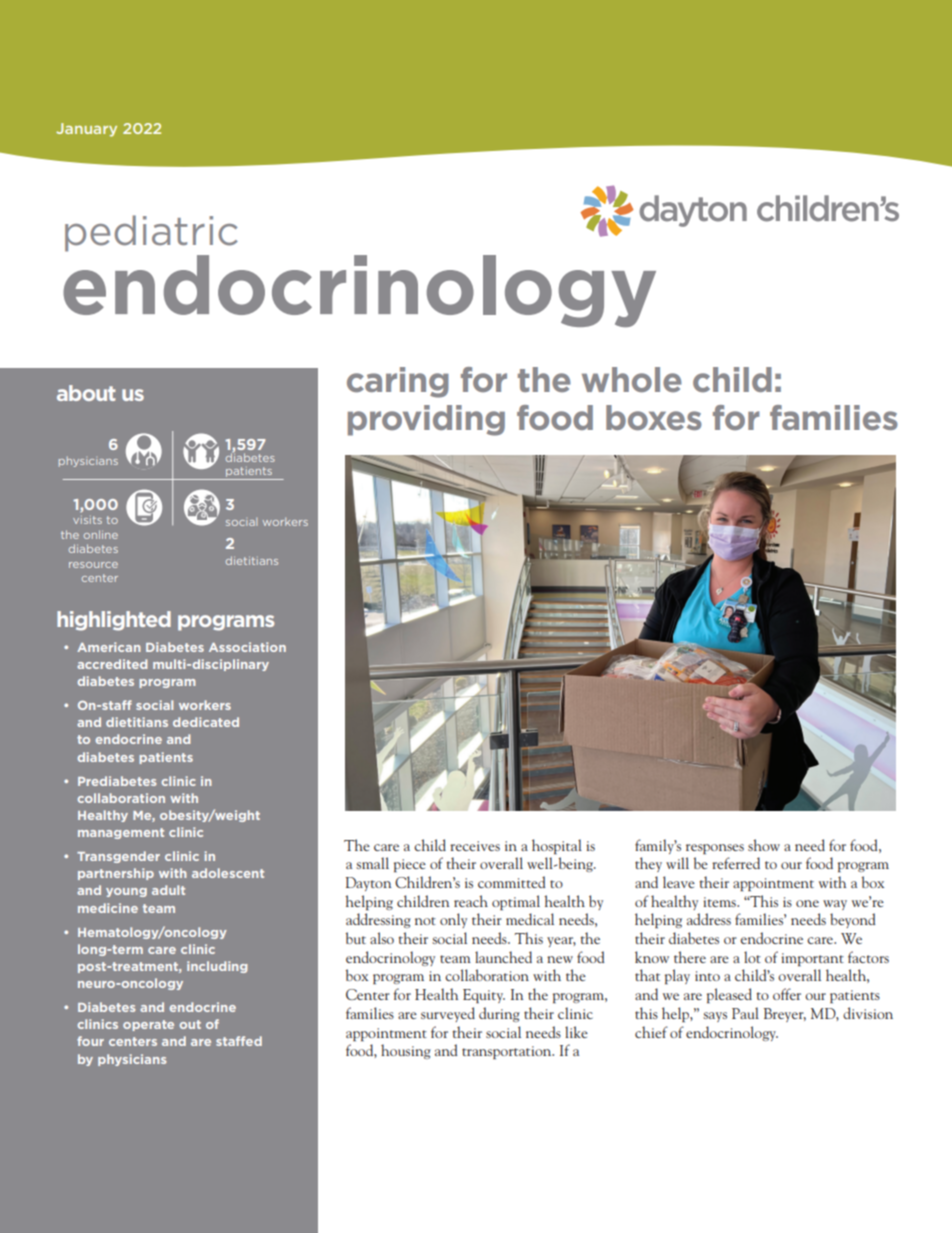 This screenshot has width=952, height=1233. What do you see at coordinates (764, 845) in the screenshot?
I see `show` at bounding box center [764, 845].
